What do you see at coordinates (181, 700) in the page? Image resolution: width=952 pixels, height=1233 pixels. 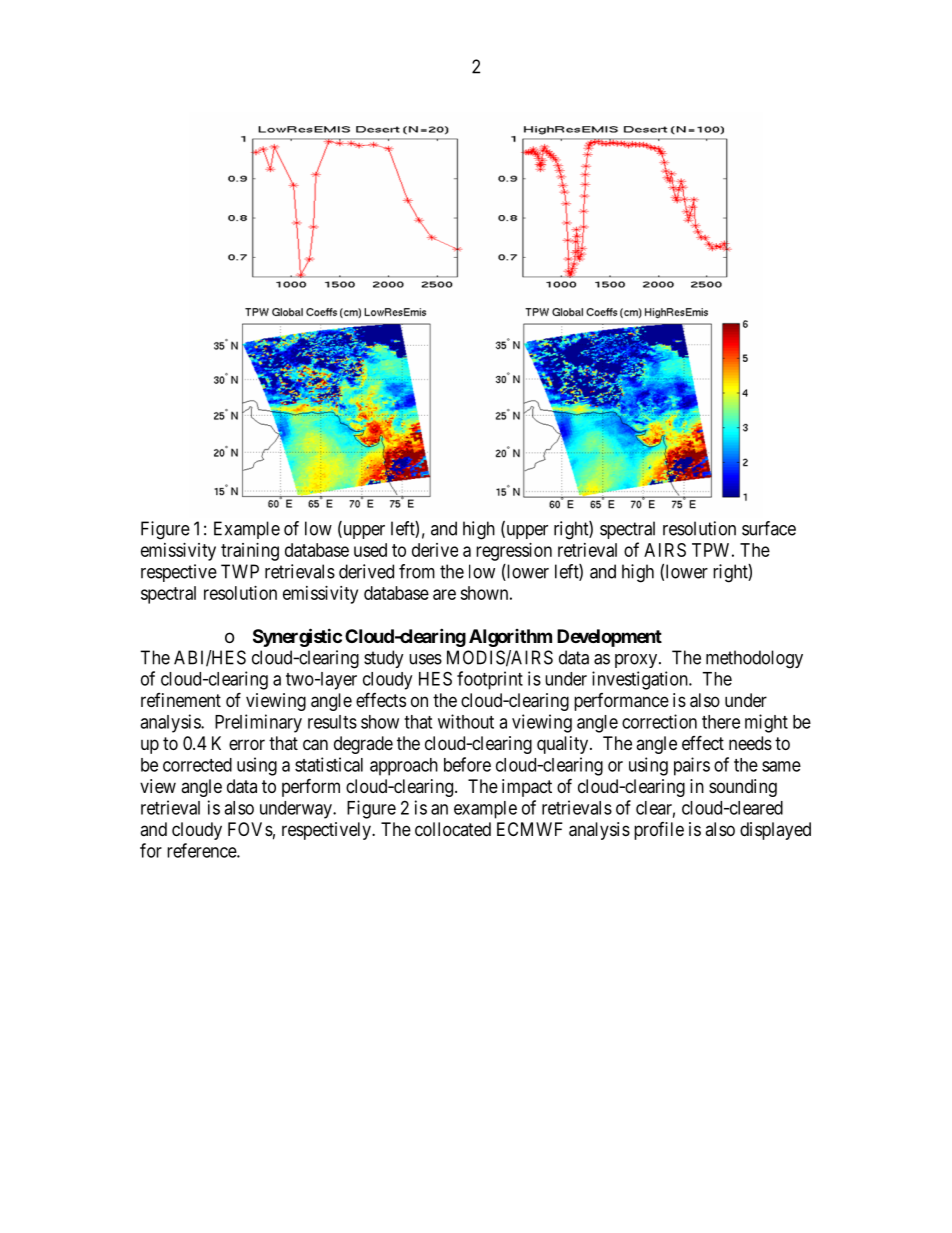 I see `refinement` at bounding box center [181, 700].
